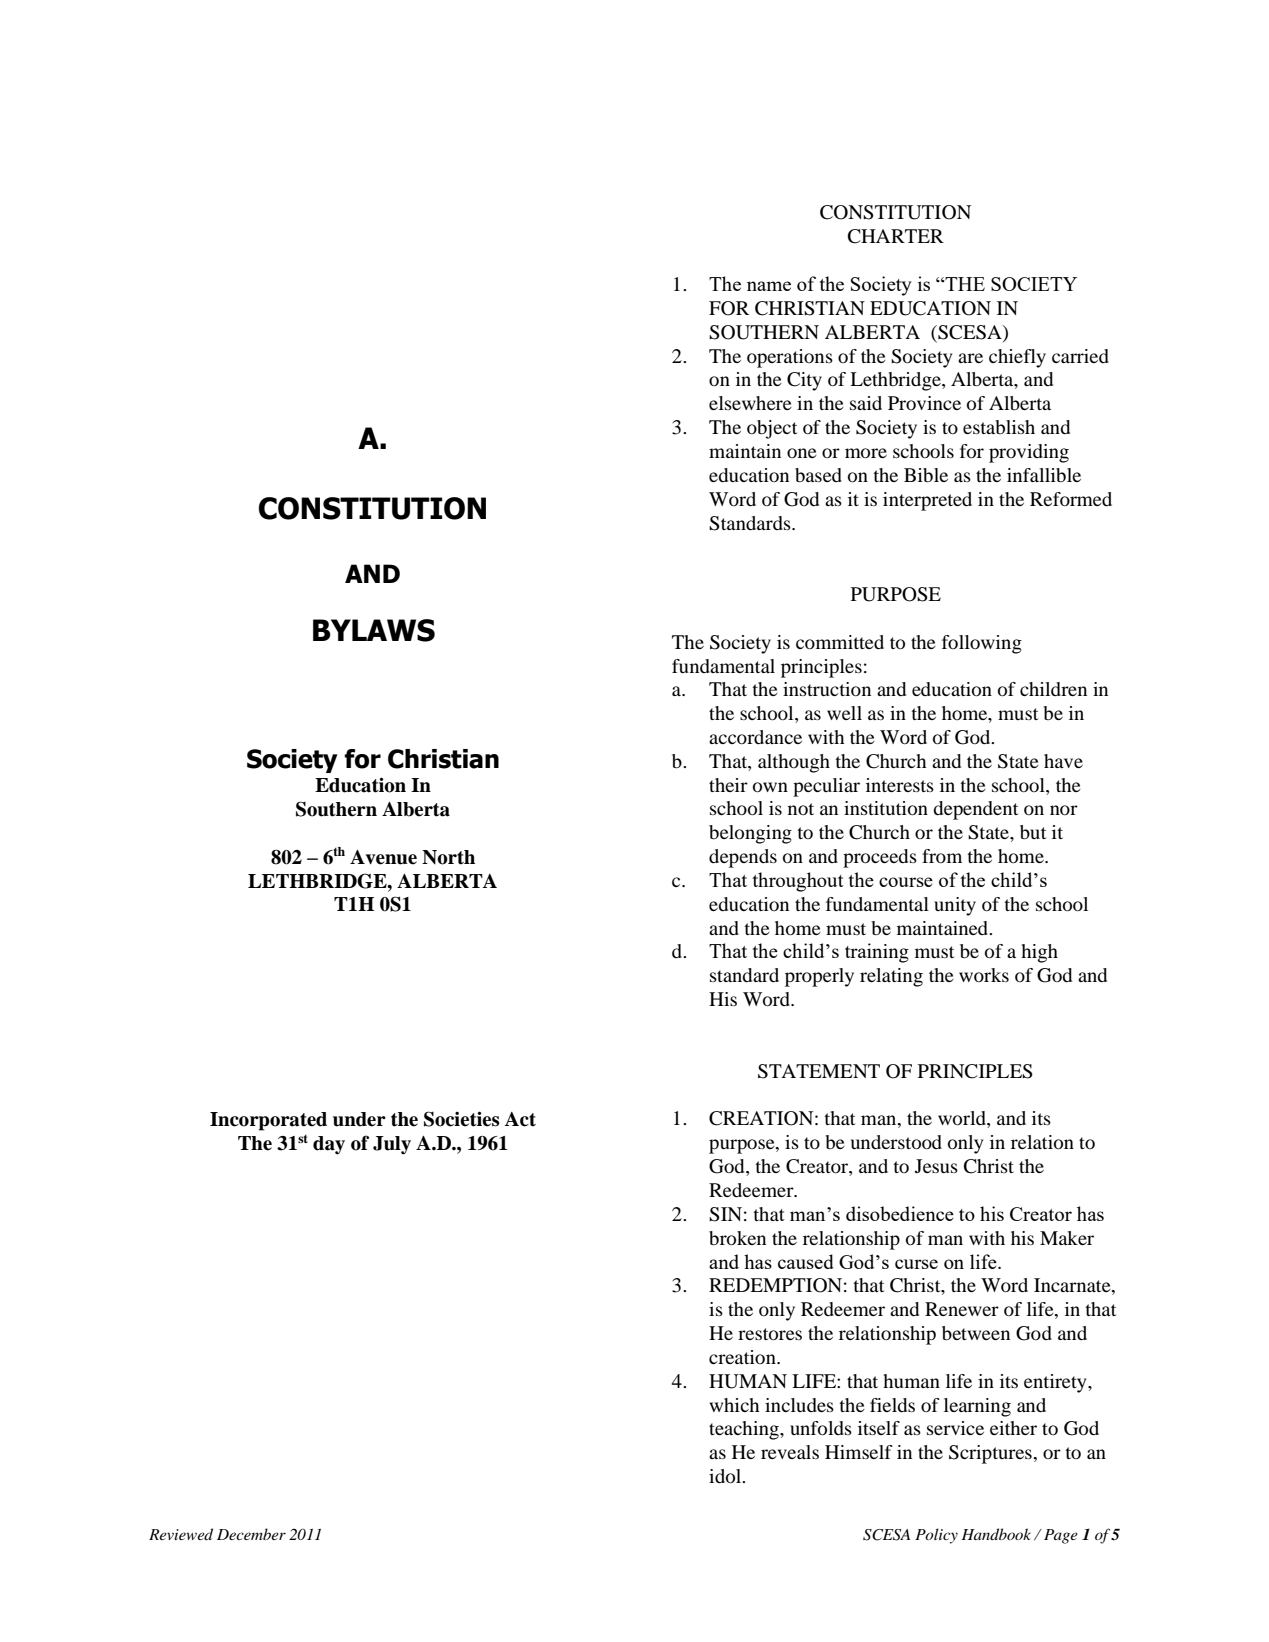  Describe the element at coordinates (374, 630) in the document. I see `BYLAWS` at that location.
